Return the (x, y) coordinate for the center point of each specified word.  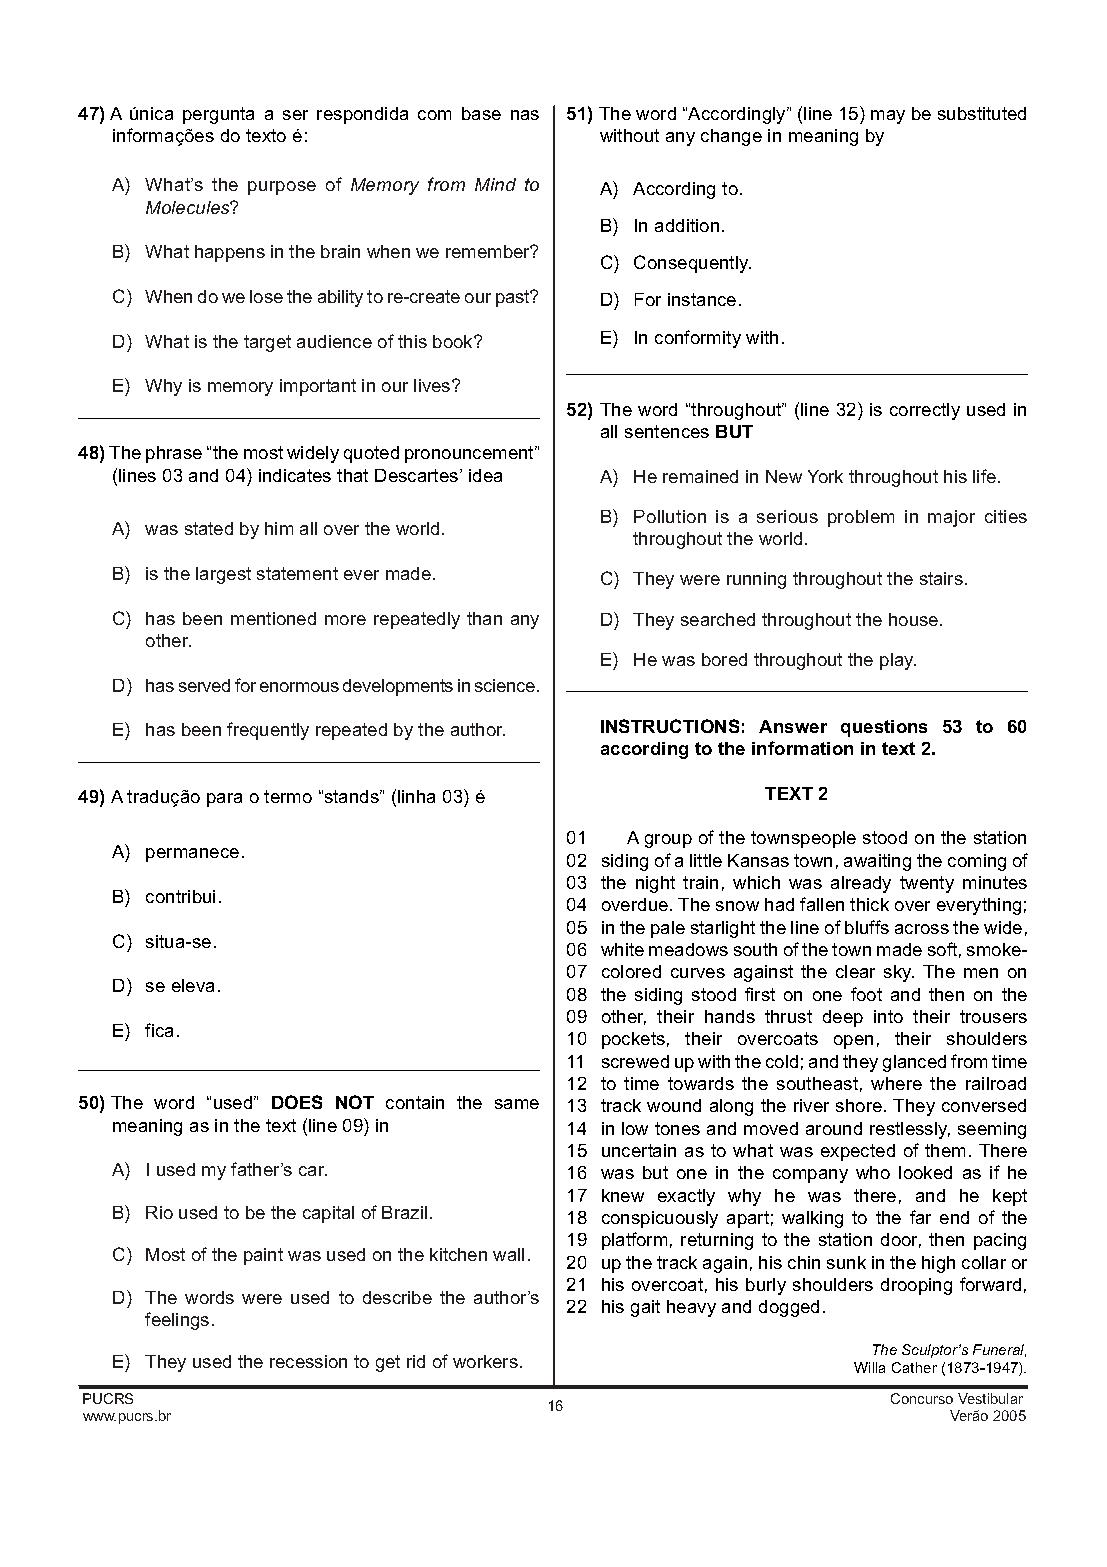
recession (308, 1361)
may (888, 117)
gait (645, 1308)
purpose (282, 188)
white (622, 949)
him (279, 528)
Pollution (670, 516)
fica (159, 1030)
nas (525, 115)
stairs (941, 578)
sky (899, 973)
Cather (914, 1367)
